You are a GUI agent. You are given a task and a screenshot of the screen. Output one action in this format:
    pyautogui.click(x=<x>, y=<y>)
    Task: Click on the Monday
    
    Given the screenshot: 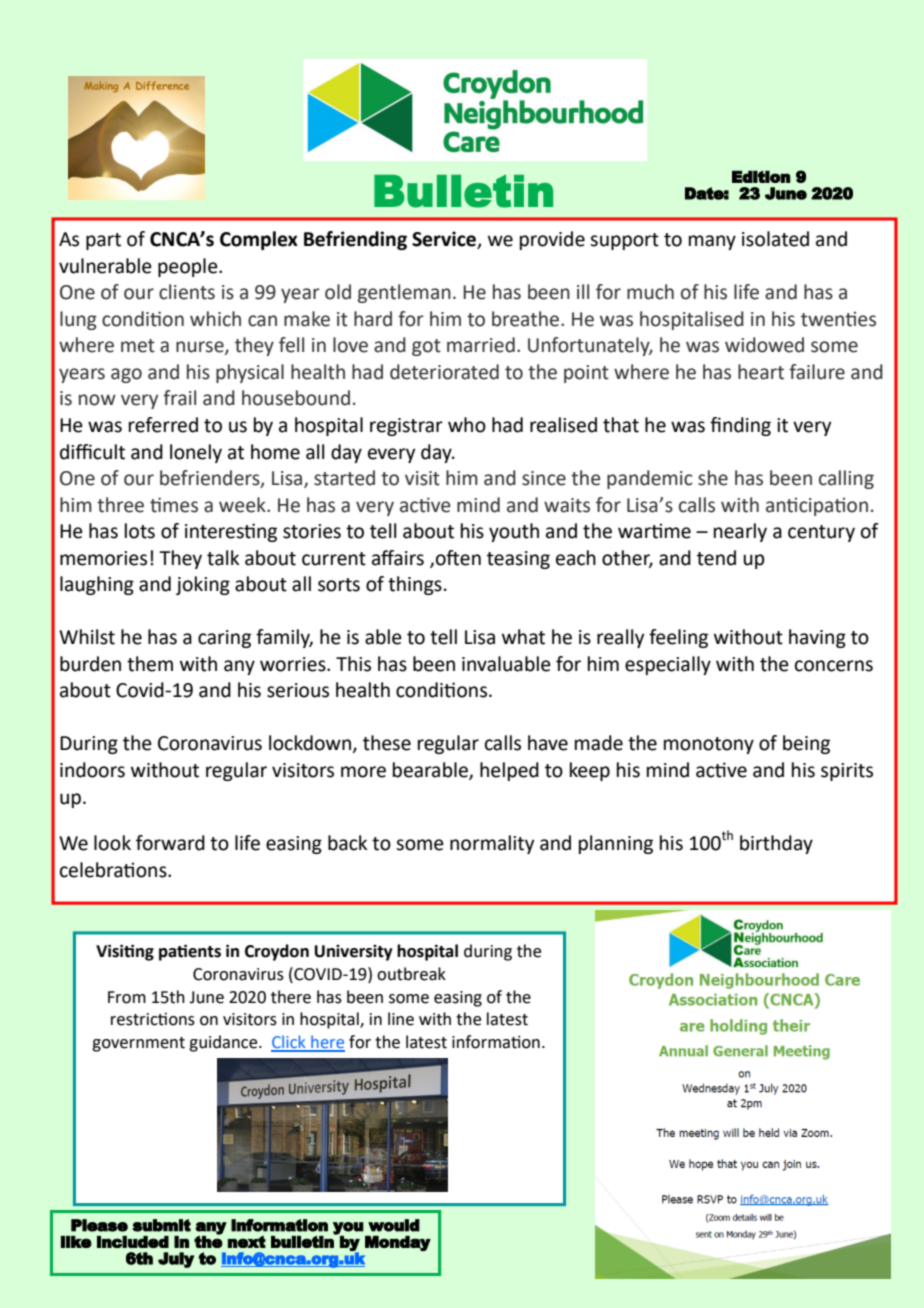 What is the action you would take?
    pyautogui.click(x=398, y=1243)
